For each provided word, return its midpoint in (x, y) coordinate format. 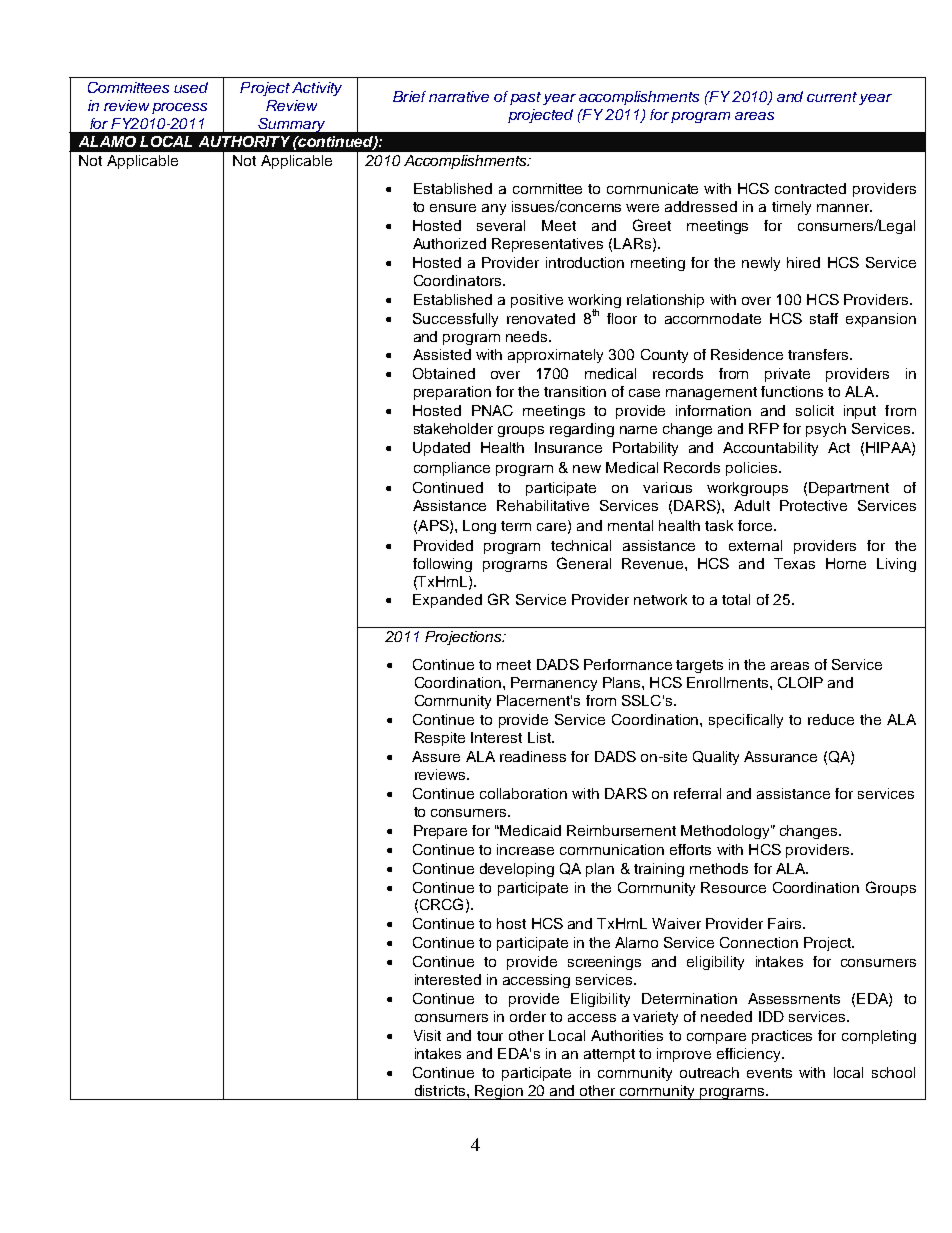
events (769, 1073)
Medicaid (530, 830)
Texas (794, 563)
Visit (427, 1035)
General (584, 563)
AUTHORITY (244, 141)
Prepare (440, 832)
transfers (819, 354)
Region (500, 1092)
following (442, 565)
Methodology (726, 832)
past (527, 98)
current (832, 97)
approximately (555, 356)
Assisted (442, 354)
